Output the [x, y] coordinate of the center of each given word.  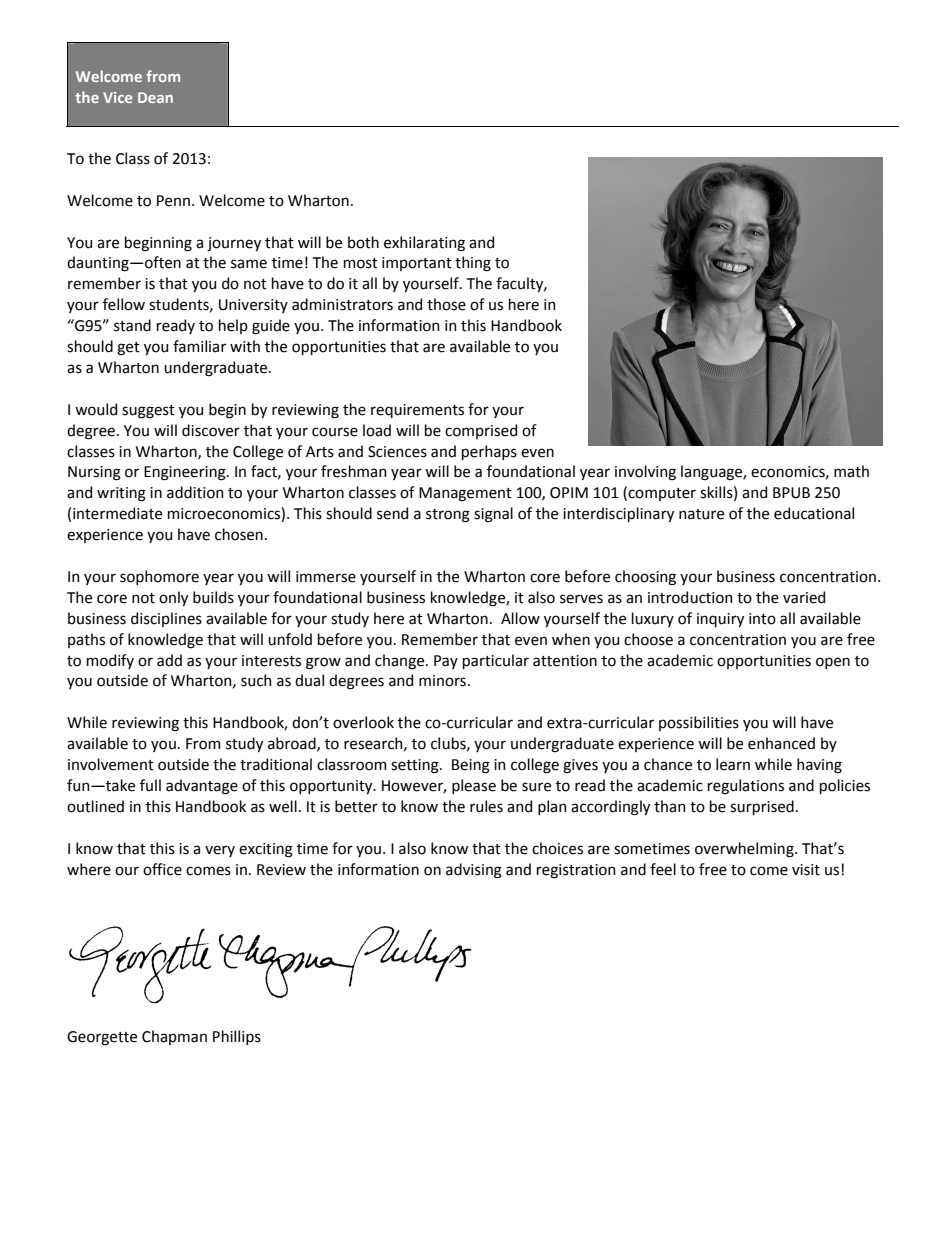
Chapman [174, 1037]
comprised [481, 431]
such [256, 680]
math [851, 471]
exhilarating [424, 244]
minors [442, 681]
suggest [148, 412]
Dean [155, 97]
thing [473, 264]
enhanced [781, 743]
